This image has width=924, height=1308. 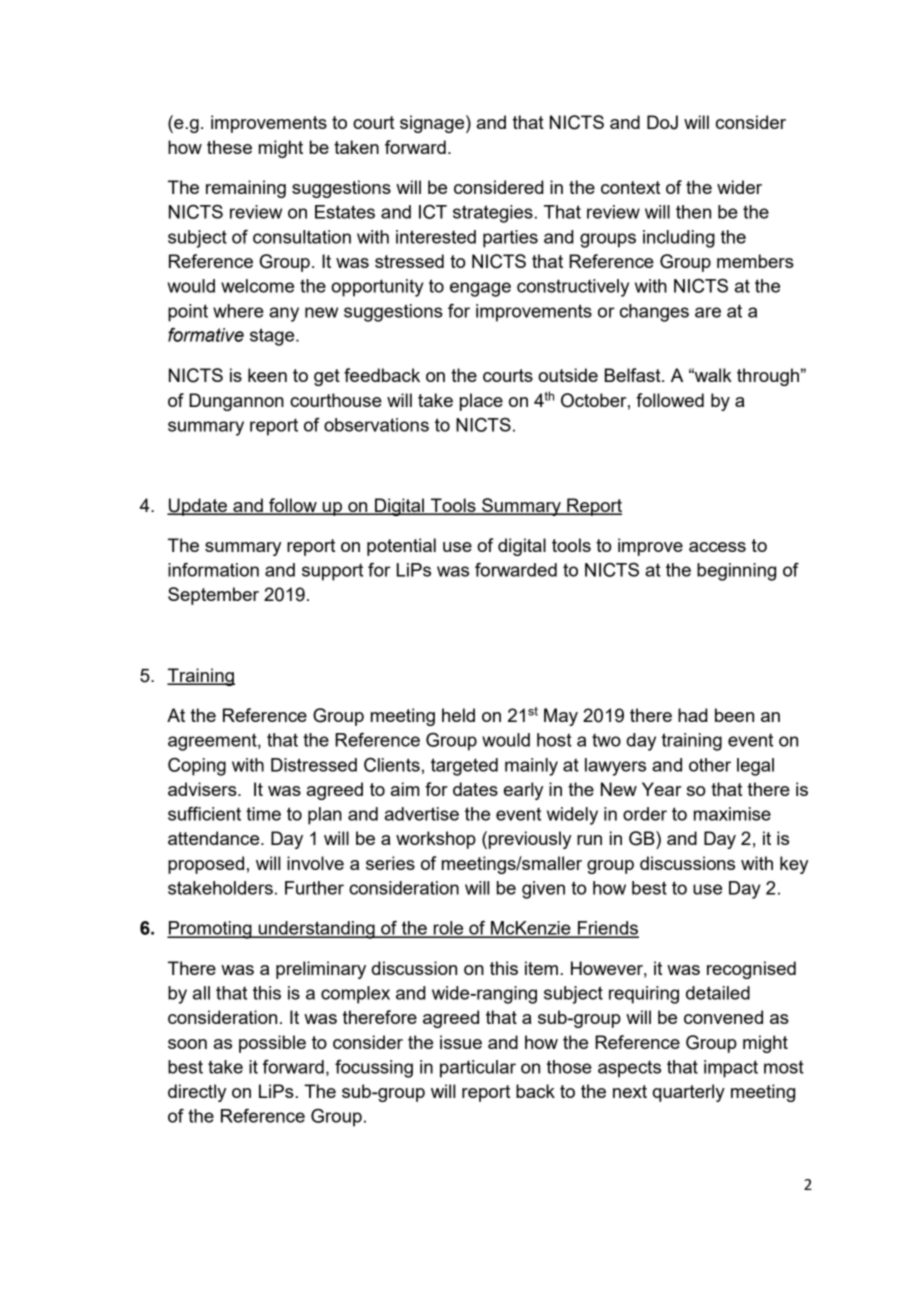 What do you see at coordinates (493, 214) in the image?
I see `strategies` at bounding box center [493, 214].
